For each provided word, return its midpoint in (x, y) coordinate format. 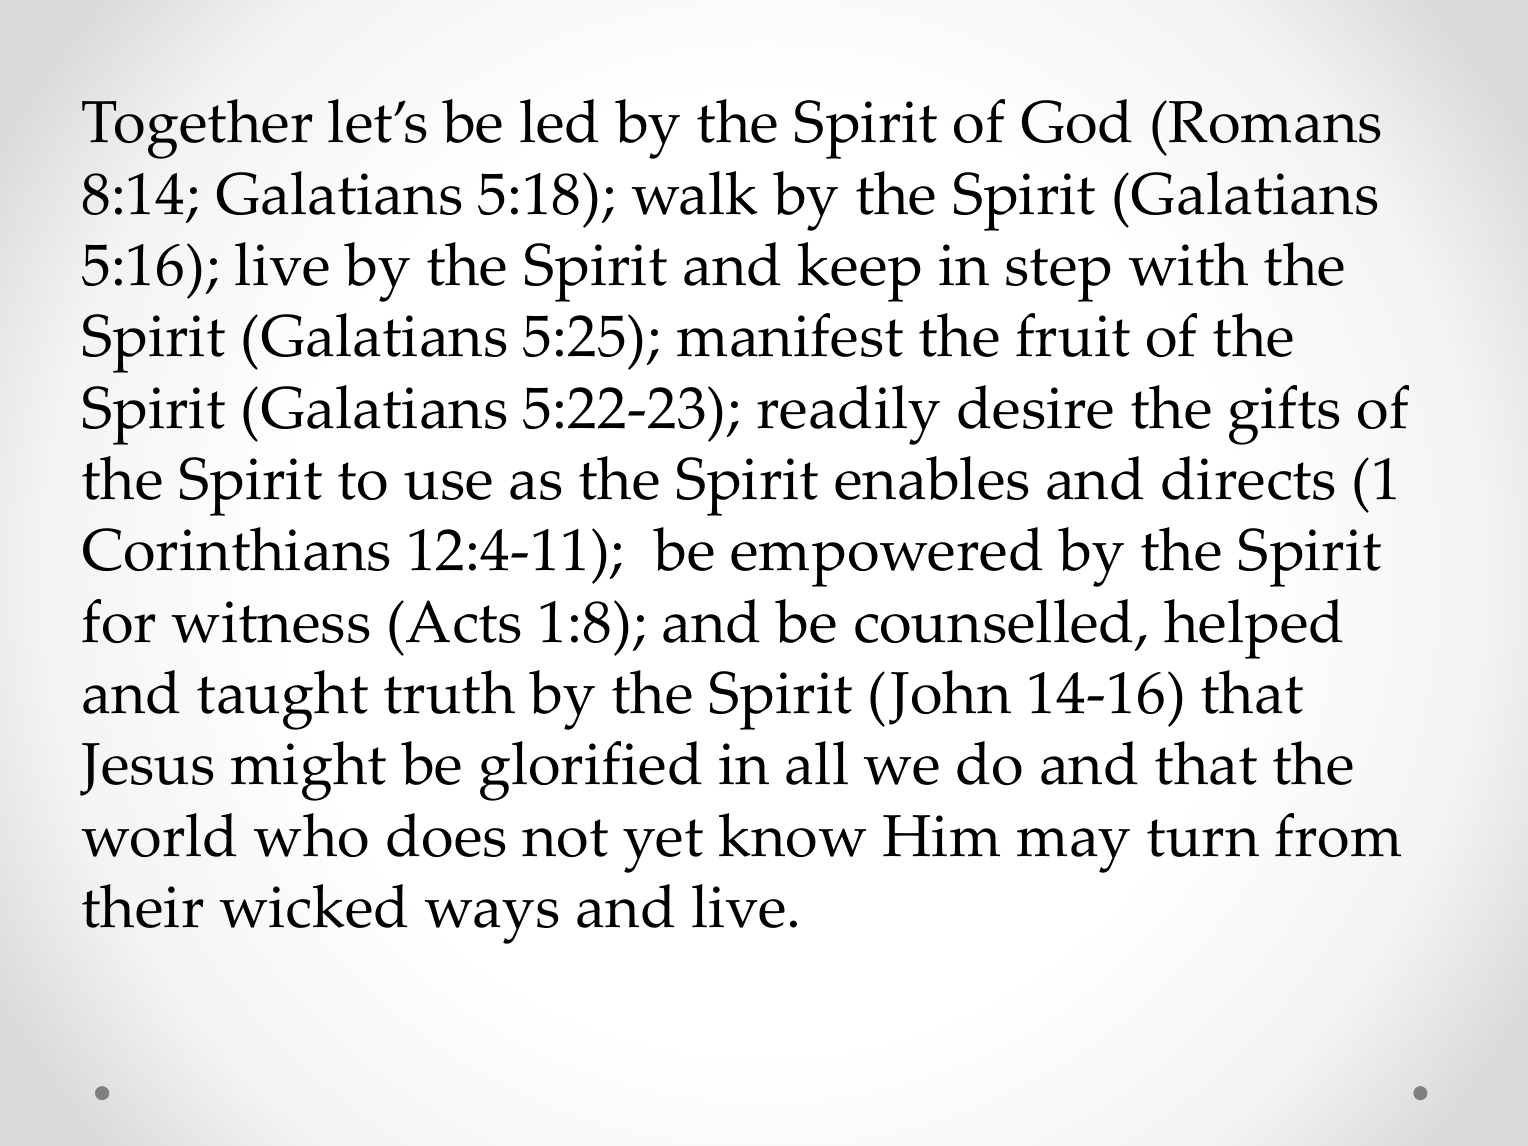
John (950, 697)
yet (663, 846)
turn (1203, 838)
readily (848, 415)
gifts (1284, 415)
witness (271, 622)
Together (197, 129)
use (448, 485)
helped (1253, 629)
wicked (314, 906)
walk (695, 193)
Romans (1275, 122)
